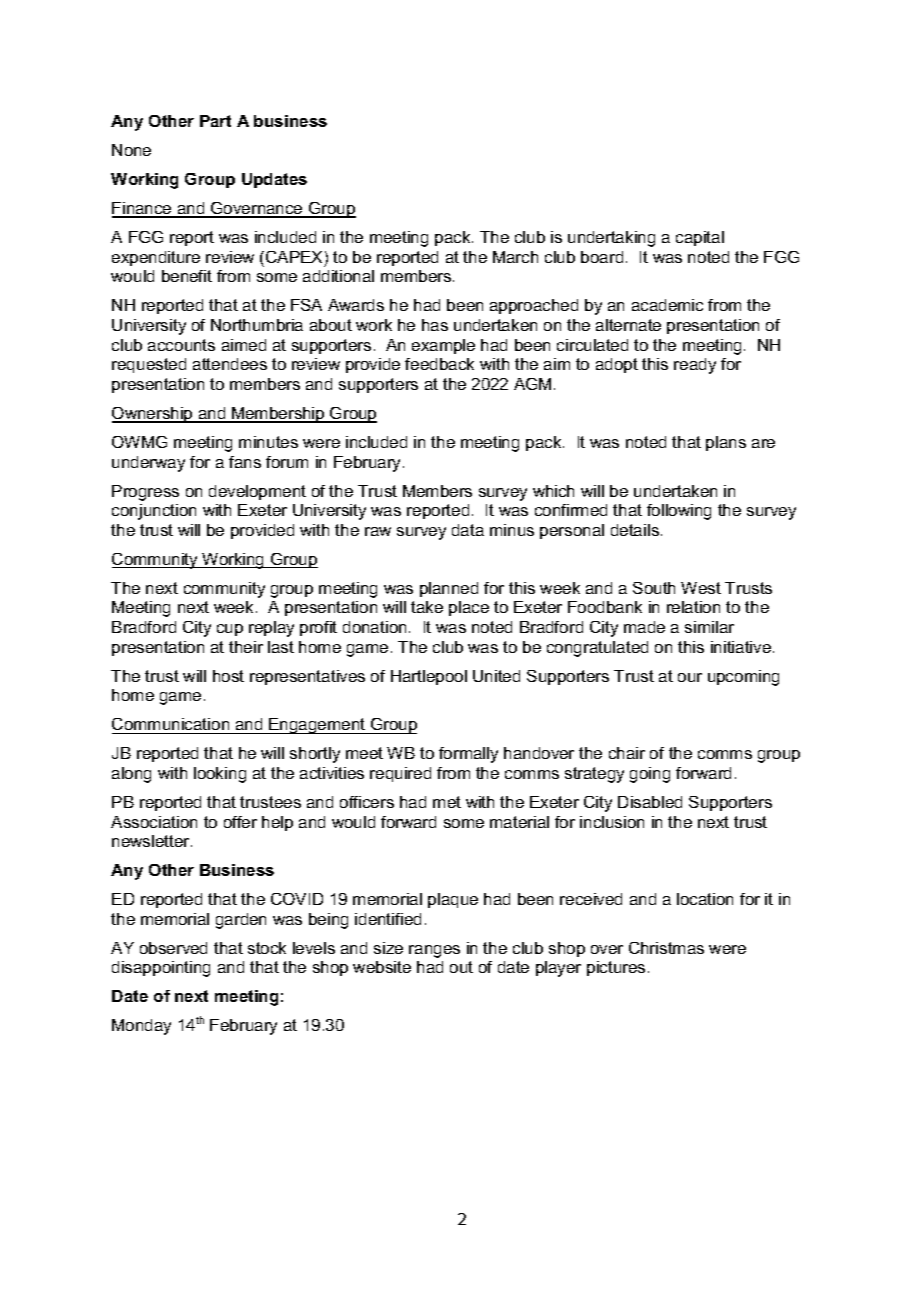  Describe the element at coordinates (161, 969) in the image. I see `disappointing` at that location.
